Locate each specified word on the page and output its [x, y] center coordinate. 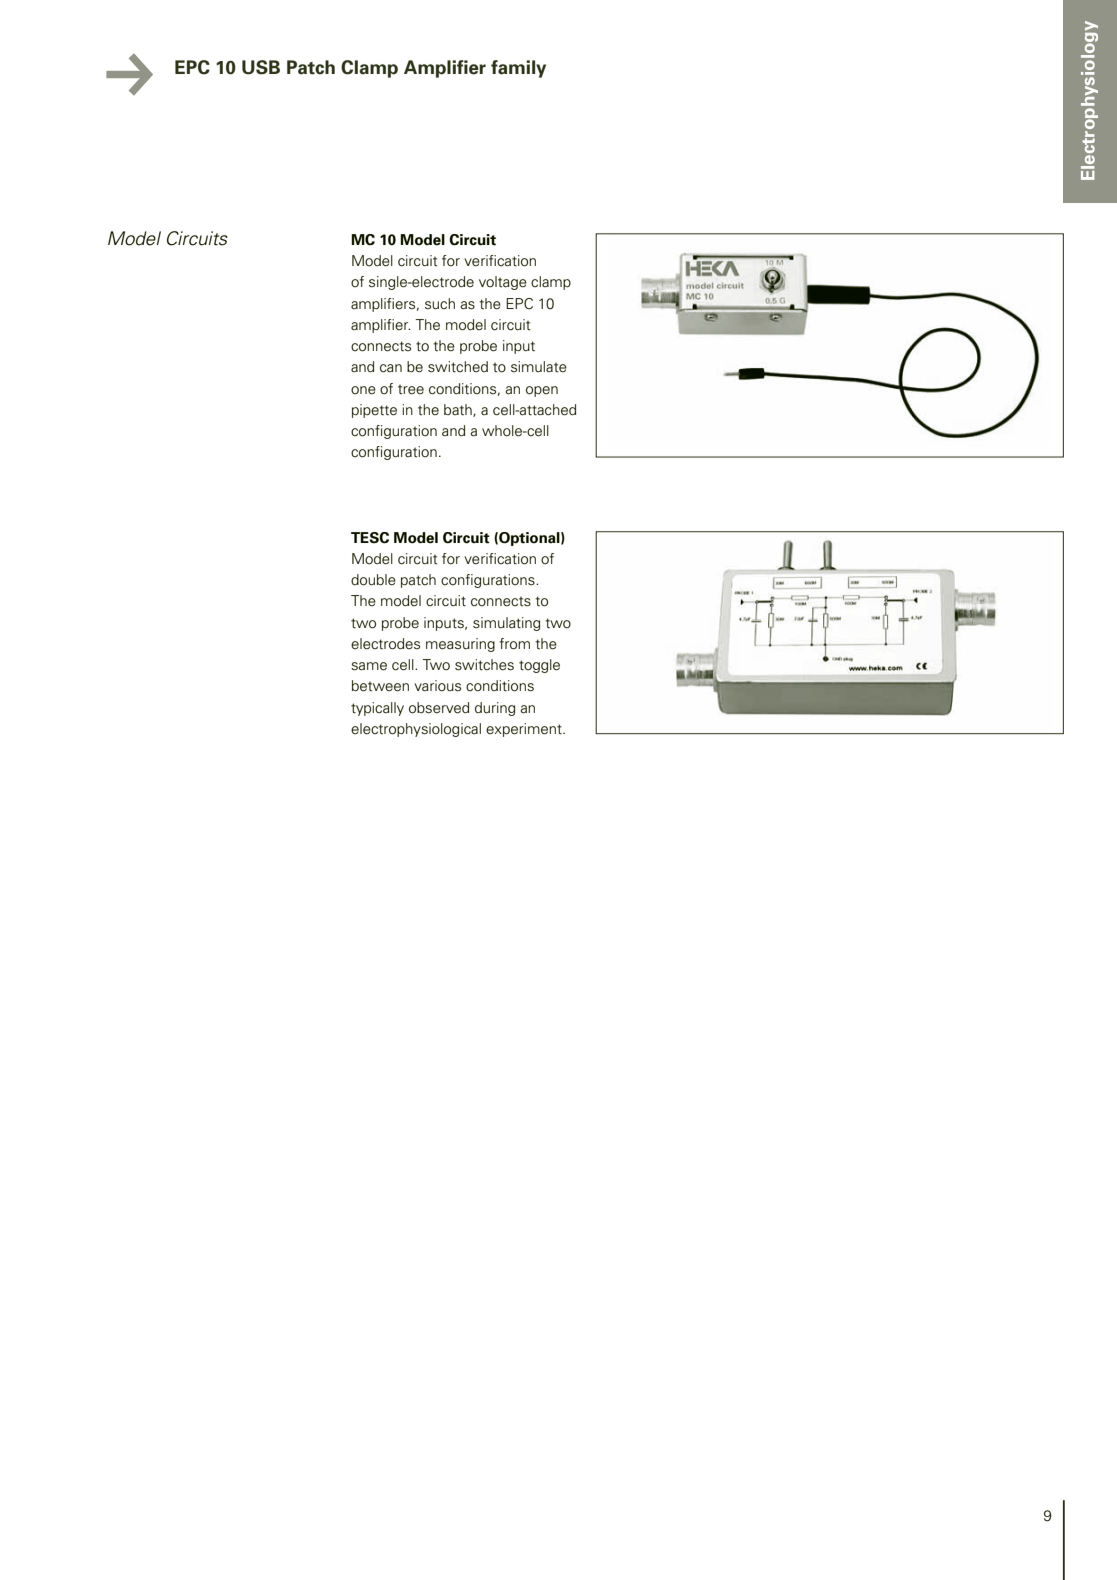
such [440, 303]
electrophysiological [416, 730]
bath [459, 410]
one [363, 390]
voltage [503, 283]
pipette [374, 411]
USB [261, 67]
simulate [539, 367]
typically [377, 709]
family [518, 69]
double [373, 580]
